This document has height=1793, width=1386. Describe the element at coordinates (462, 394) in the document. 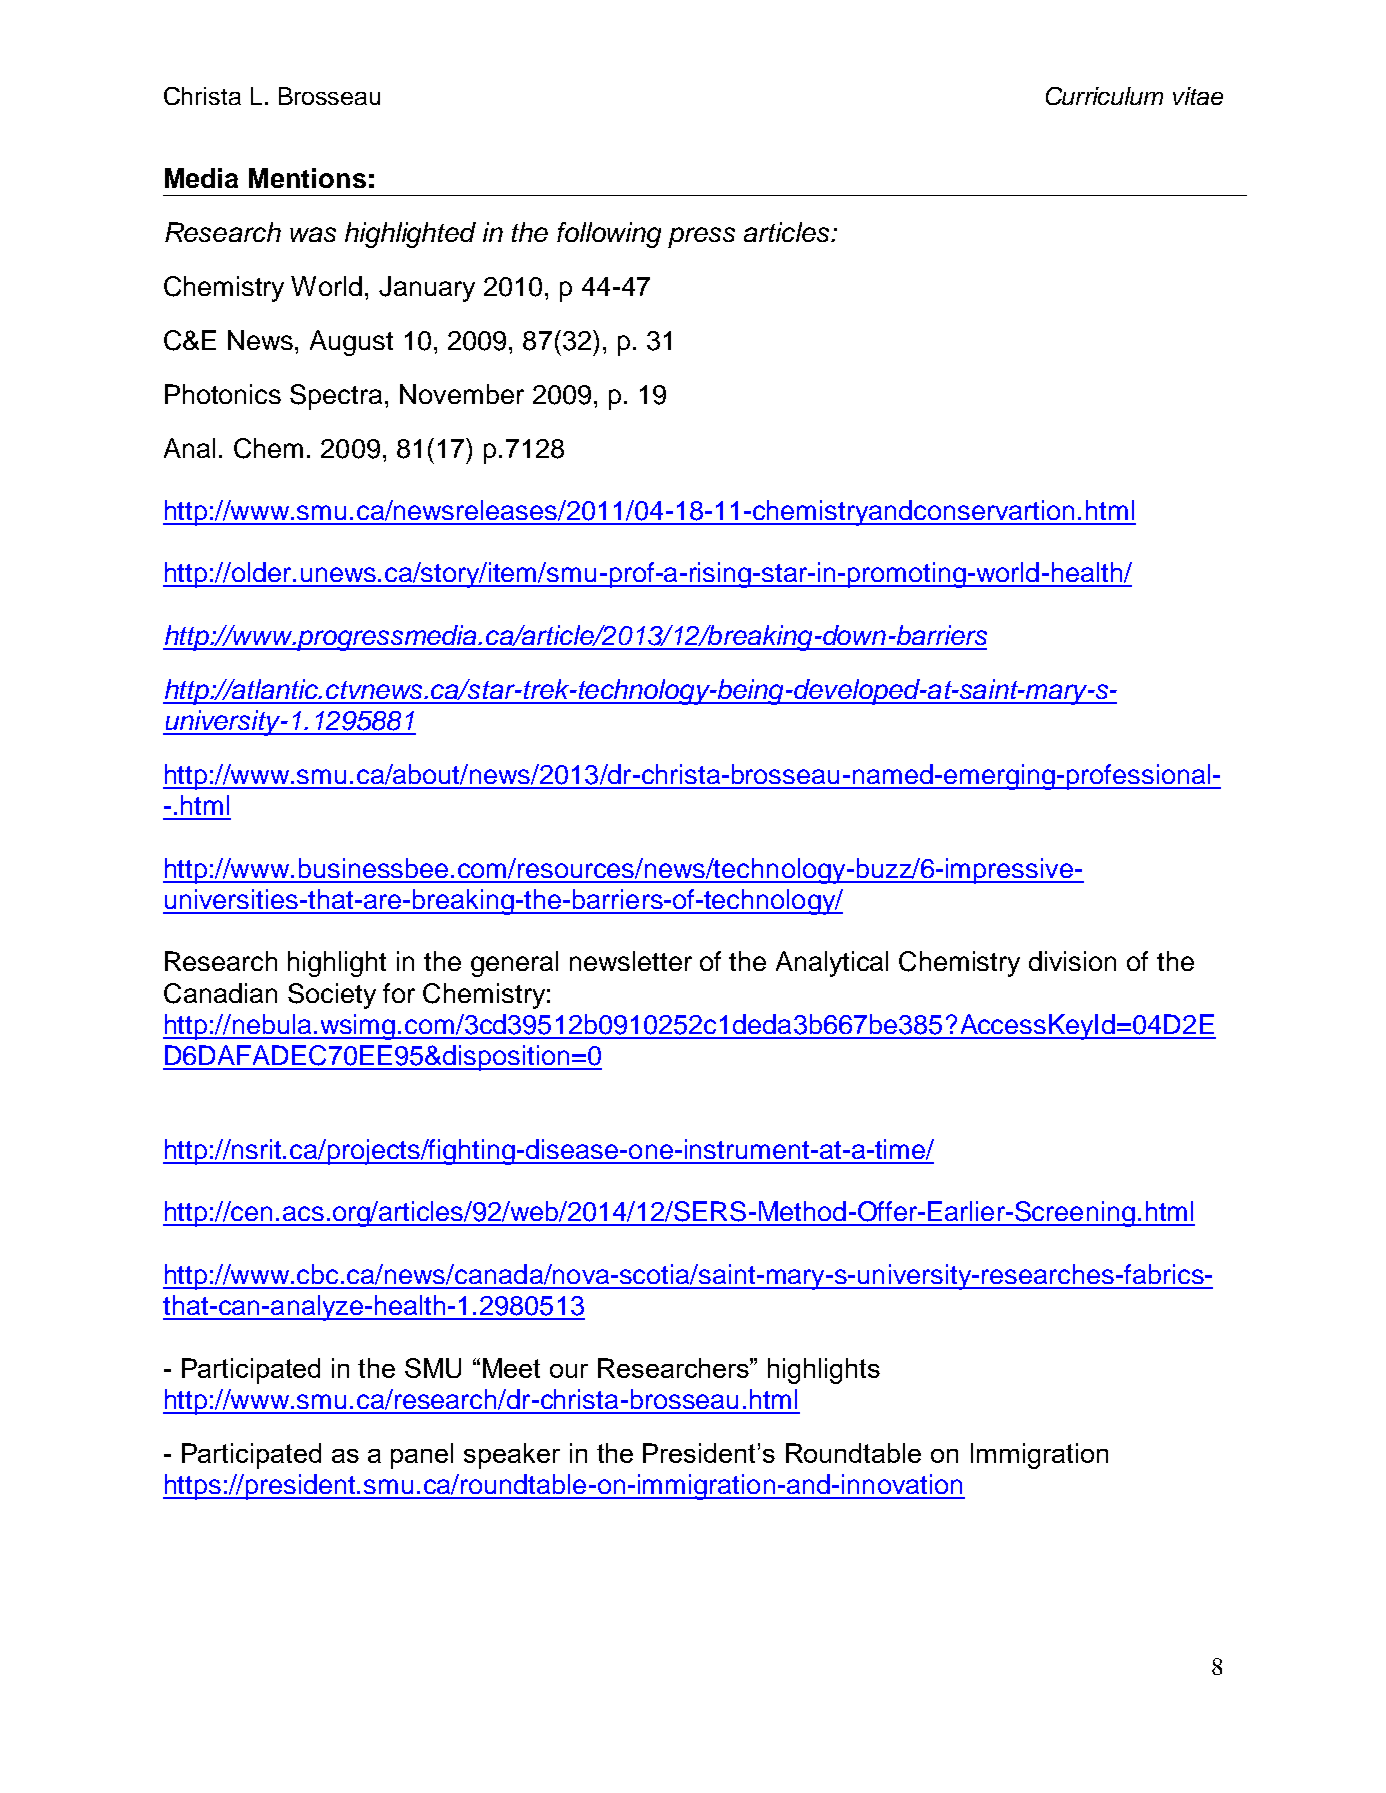

I see `November` at that location.
